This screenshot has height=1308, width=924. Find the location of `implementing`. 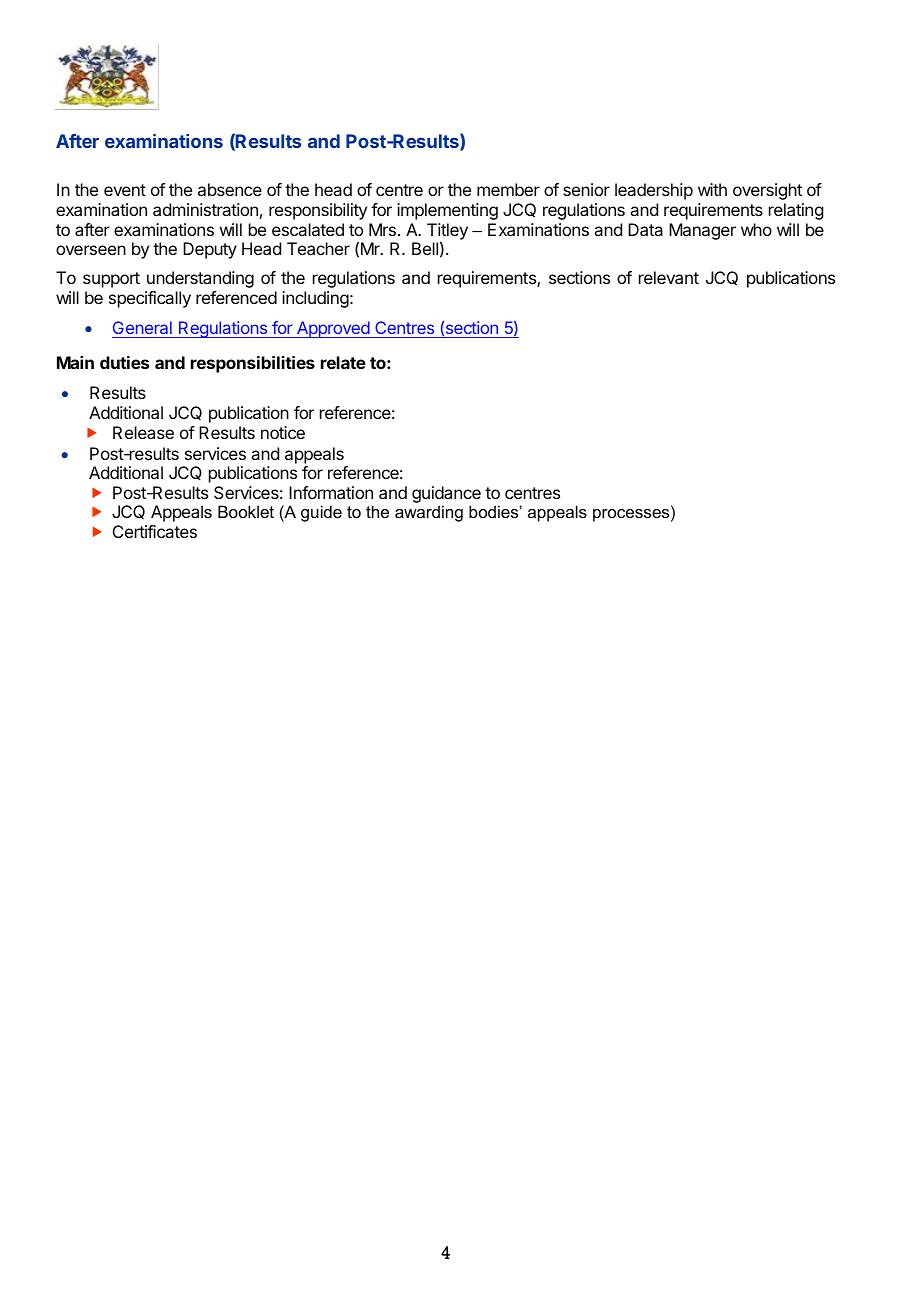

implementing is located at coordinates (447, 211).
